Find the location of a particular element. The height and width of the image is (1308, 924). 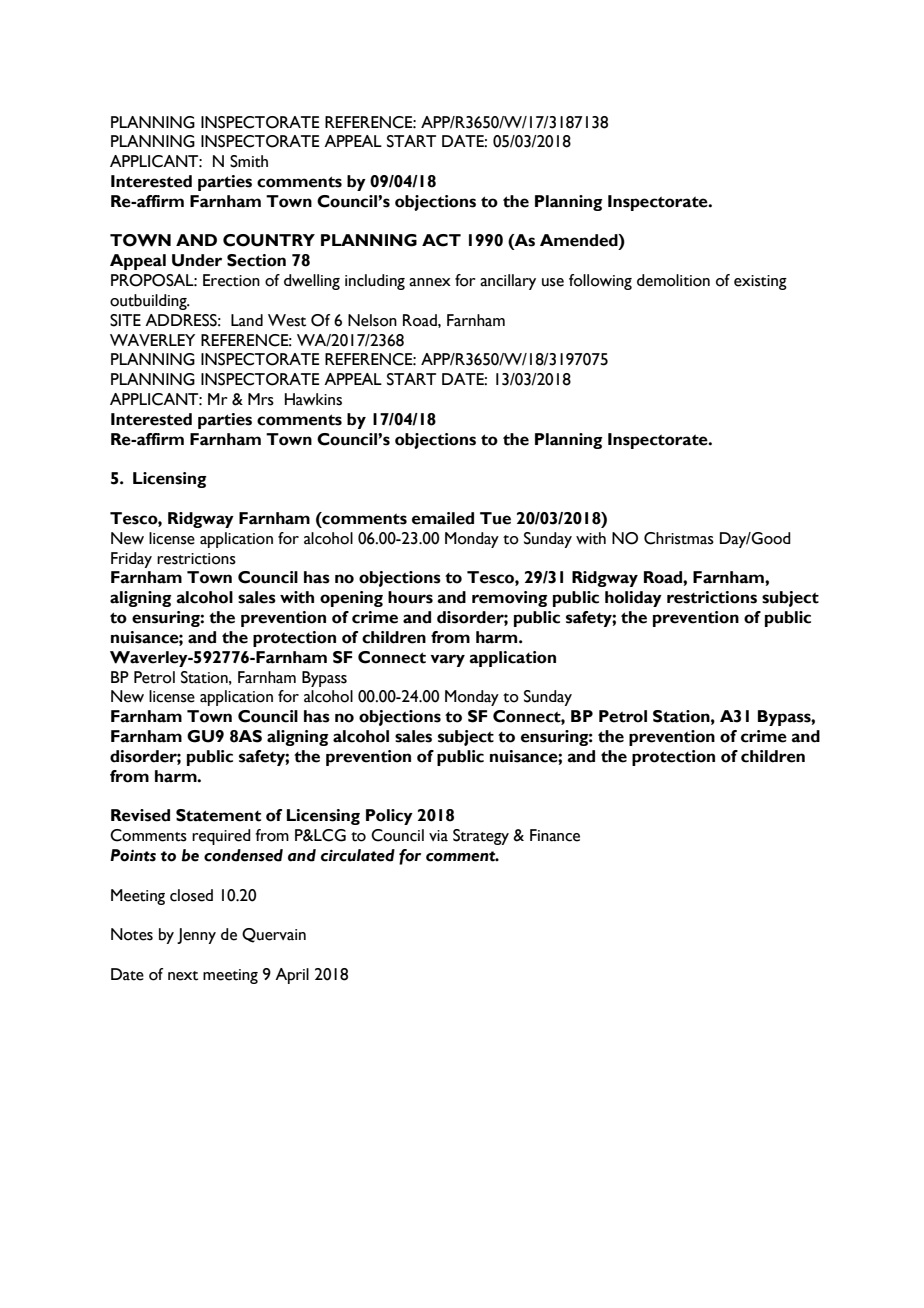

holiday is located at coordinates (633, 599).
